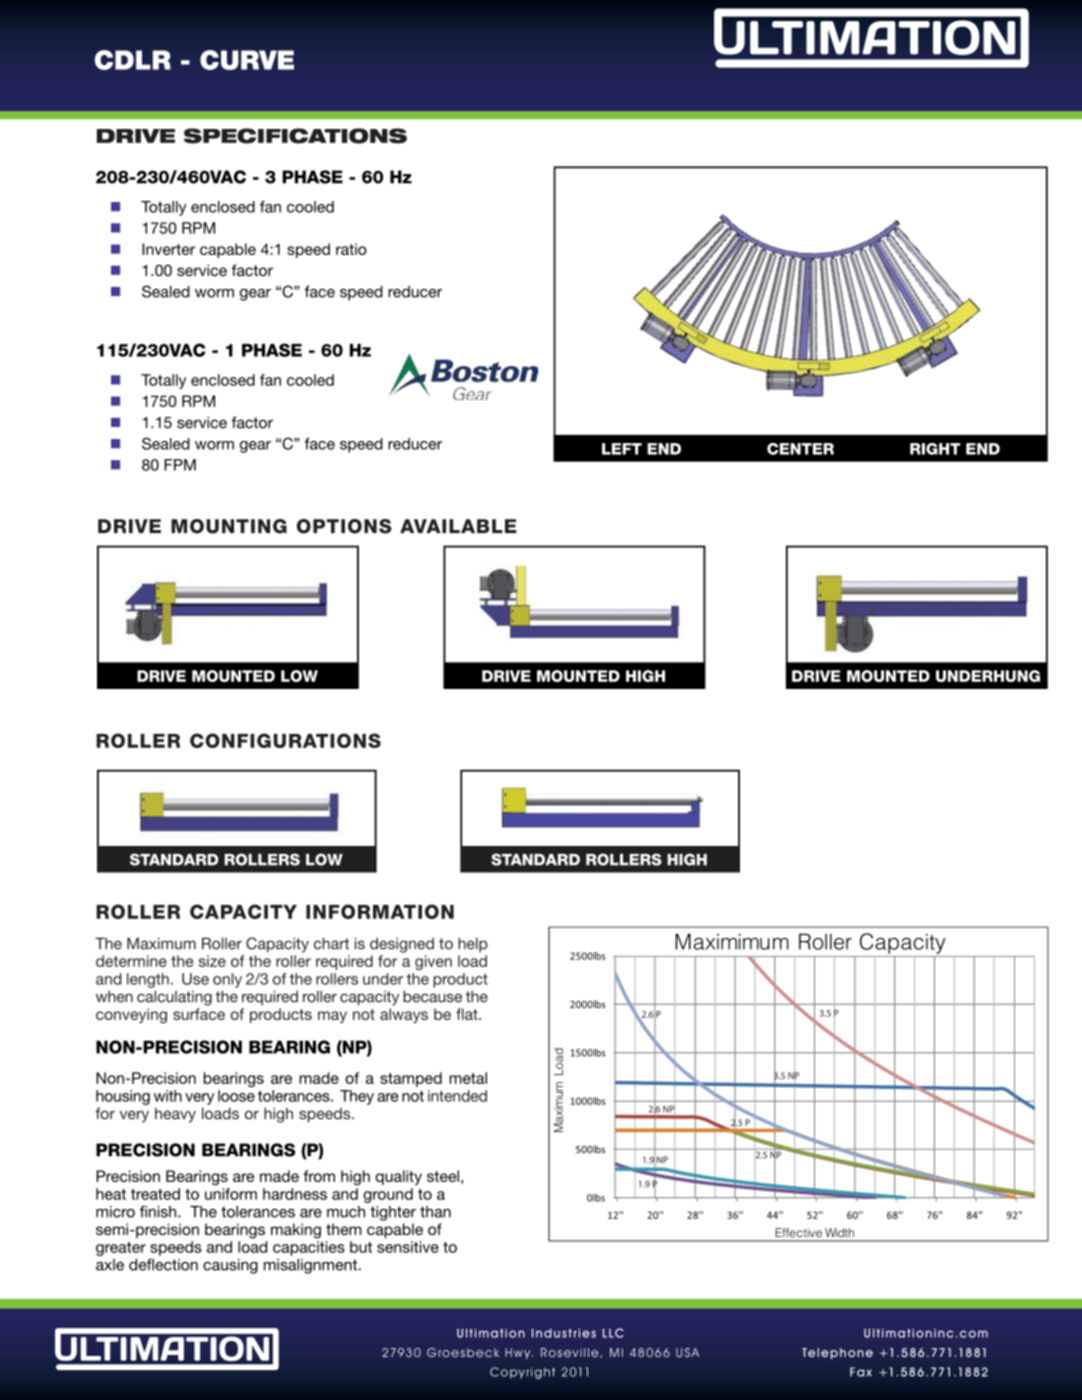 This screenshot has height=1400, width=1082. What do you see at coordinates (180, 465) in the screenshot?
I see `FPM` at bounding box center [180, 465].
